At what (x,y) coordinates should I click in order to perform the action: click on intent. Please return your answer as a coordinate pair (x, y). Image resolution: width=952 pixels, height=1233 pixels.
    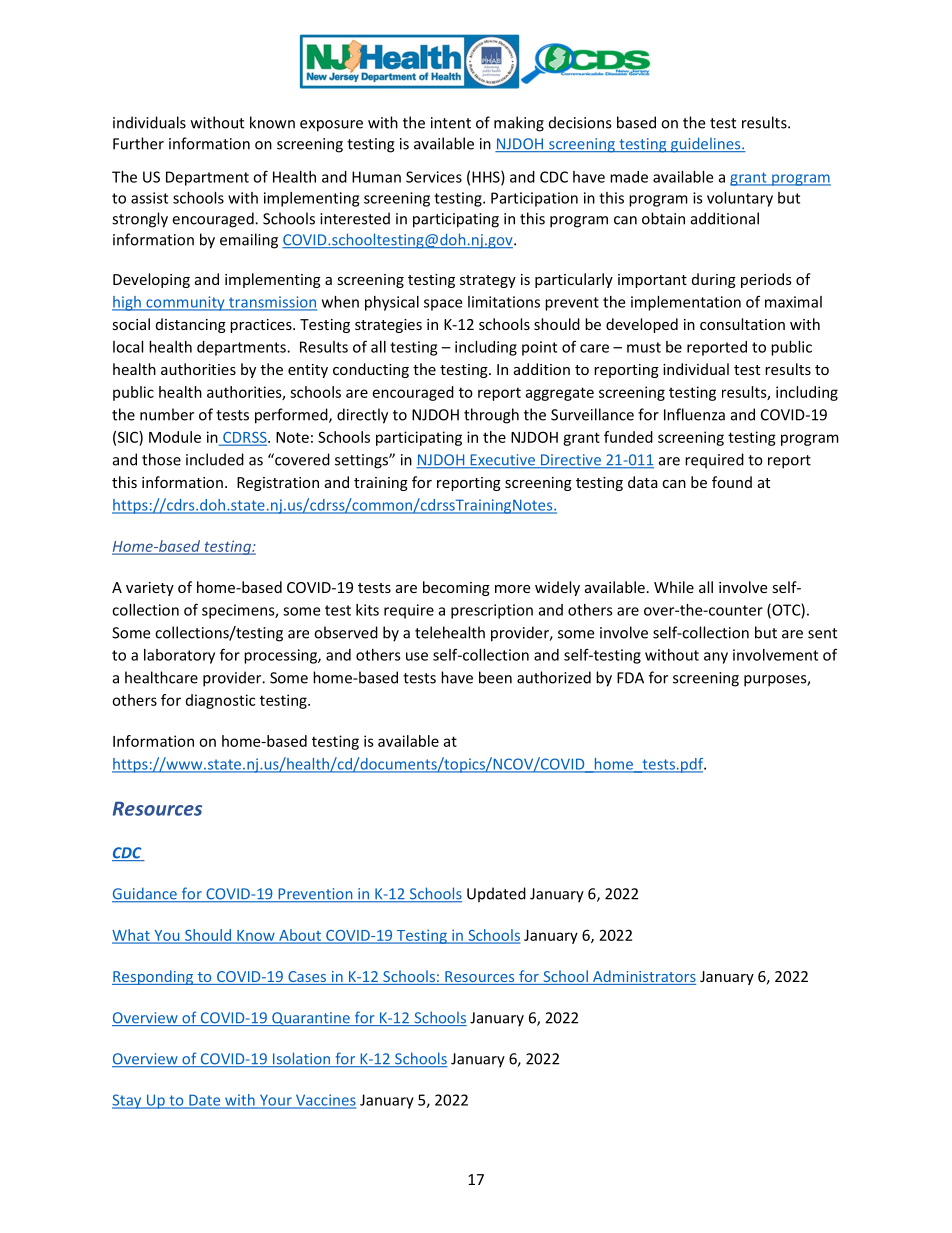
    Looking at the image, I should click on (451, 123).
